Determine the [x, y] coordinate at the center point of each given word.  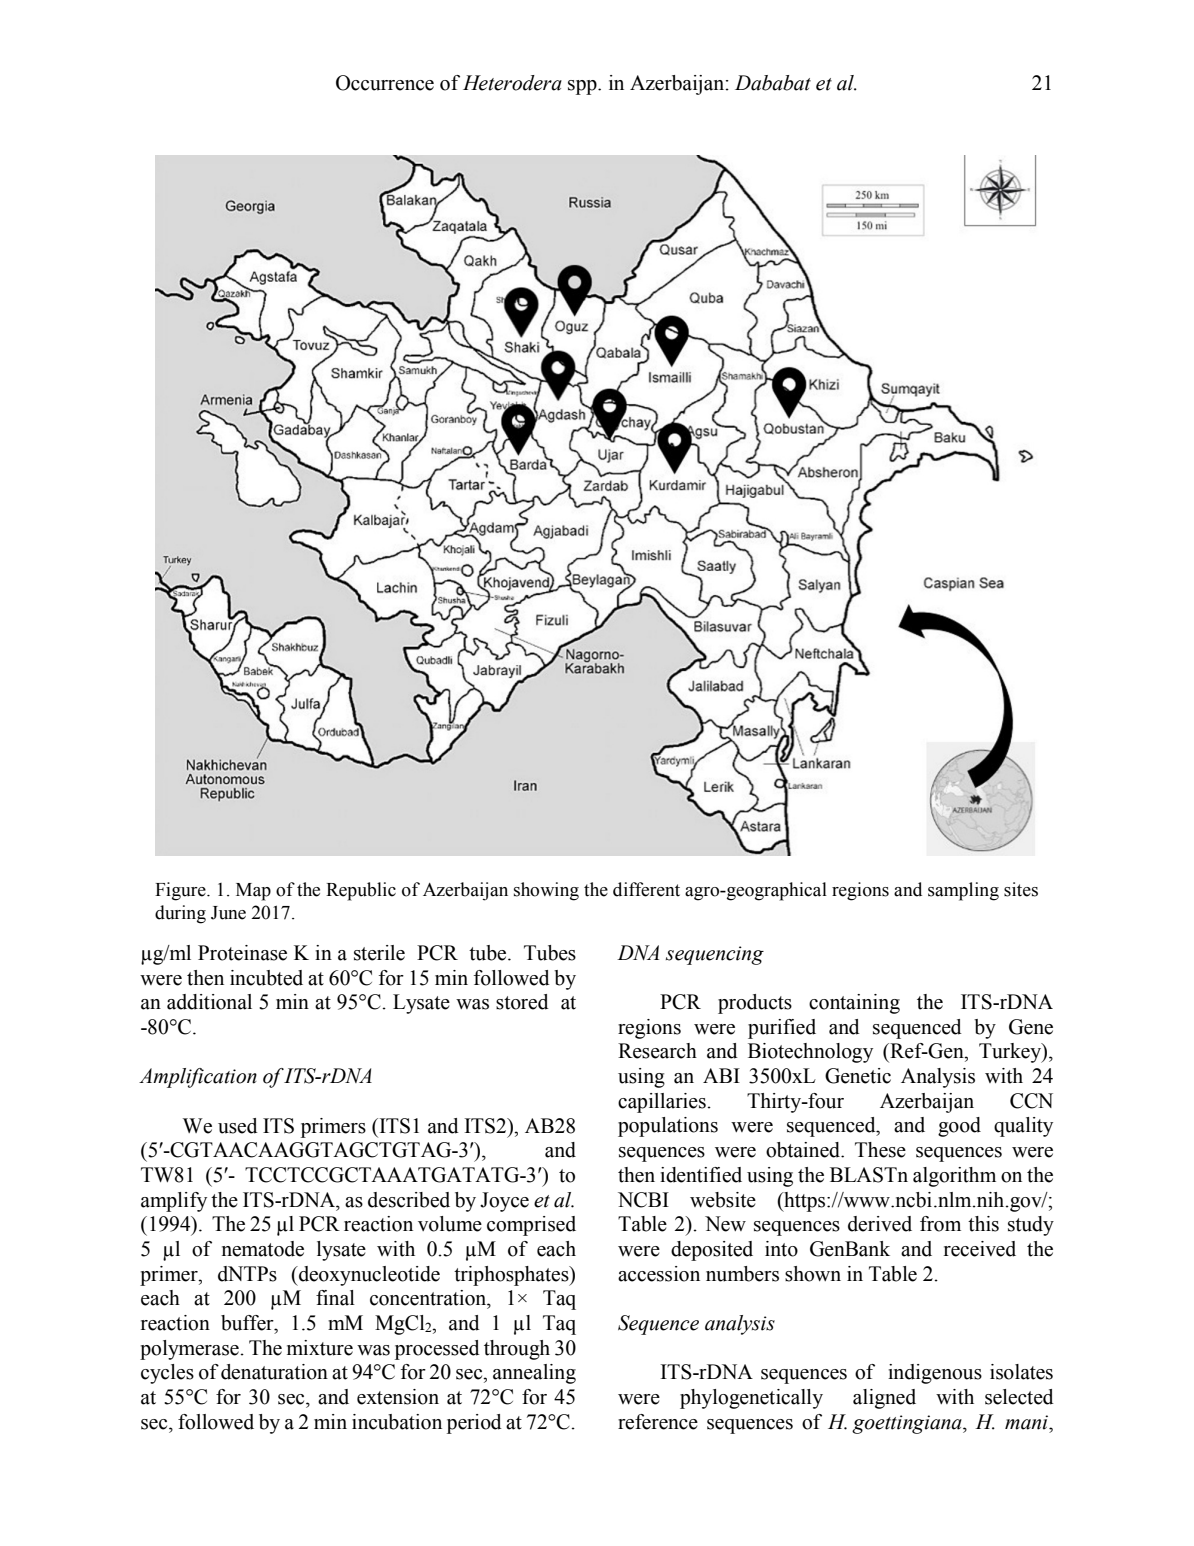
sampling [963, 891]
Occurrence [385, 83]
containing [854, 1004]
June [228, 913]
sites [1021, 889]
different [646, 889]
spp [583, 87]
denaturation [274, 1372]
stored [522, 1002]
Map [253, 892]
